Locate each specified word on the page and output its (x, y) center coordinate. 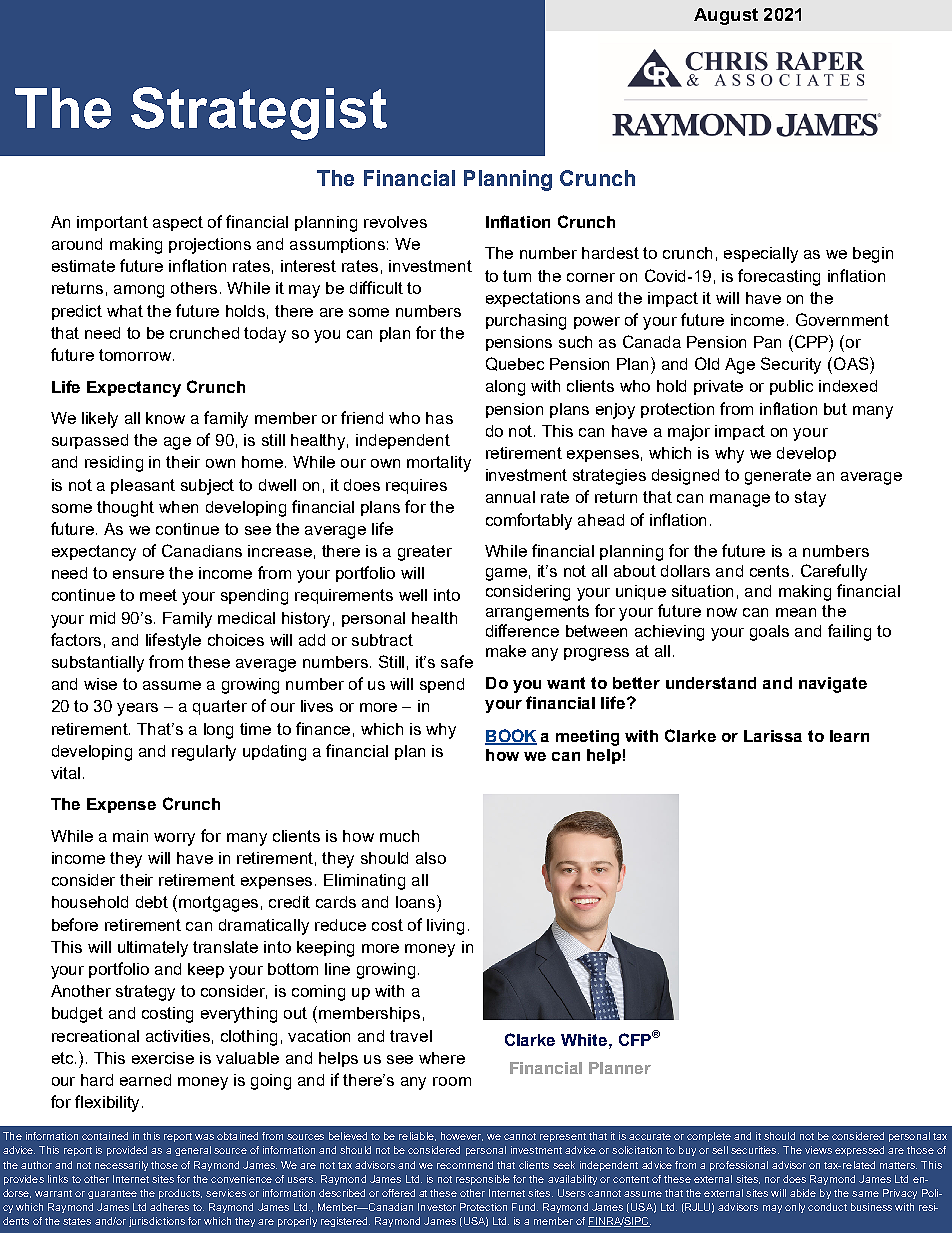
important (112, 223)
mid (102, 618)
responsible (483, 1180)
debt (152, 902)
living (445, 927)
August (726, 16)
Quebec (515, 364)
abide (803, 1193)
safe (457, 661)
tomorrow (136, 355)
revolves (395, 222)
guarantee (112, 1194)
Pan (767, 342)
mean (796, 612)
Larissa (773, 736)
